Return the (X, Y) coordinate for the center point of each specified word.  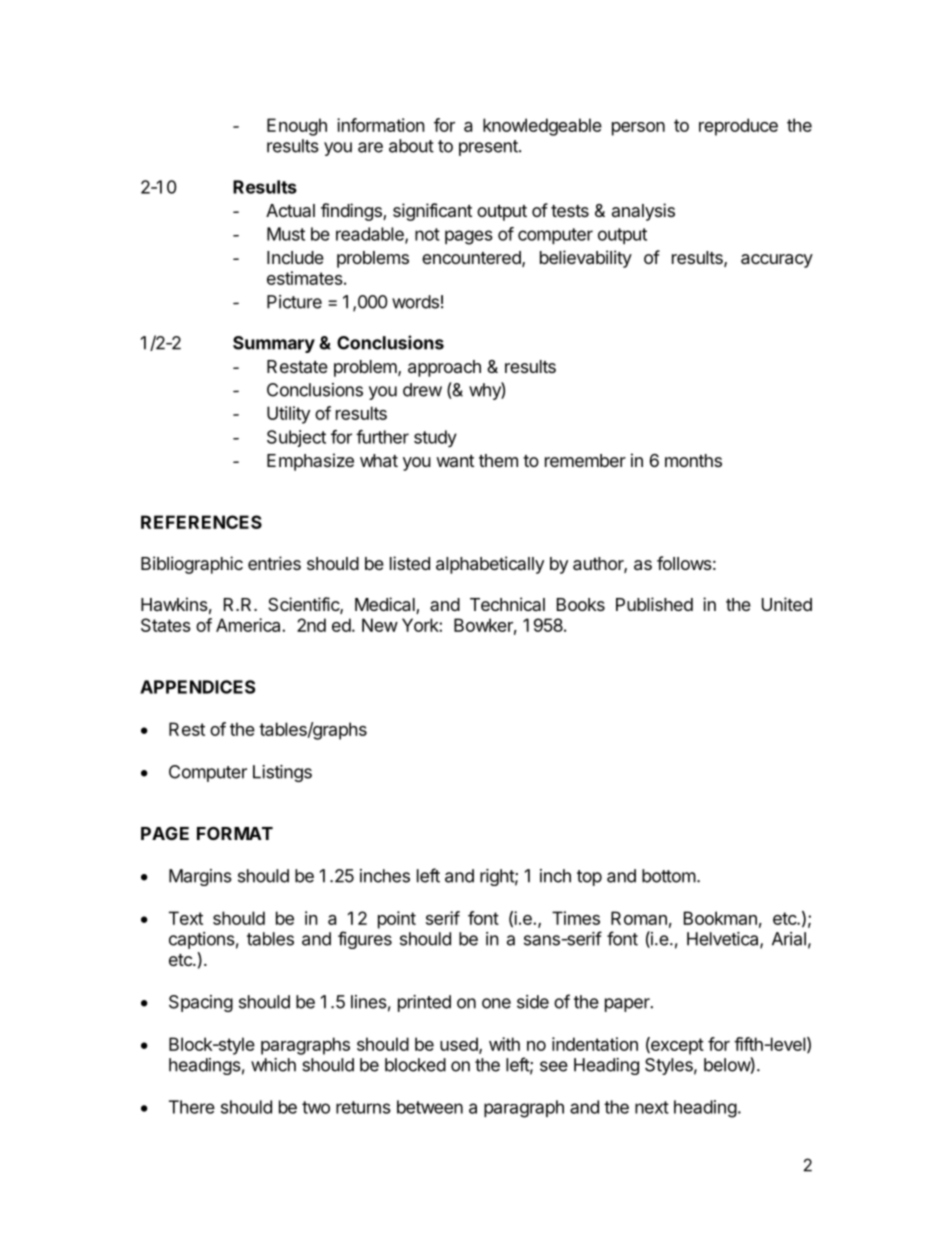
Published (654, 604)
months (693, 460)
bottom (669, 876)
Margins (200, 877)
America (249, 625)
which (273, 1065)
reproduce (738, 127)
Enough (297, 127)
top (589, 878)
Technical (507, 604)
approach (444, 368)
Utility (288, 415)
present (489, 148)
